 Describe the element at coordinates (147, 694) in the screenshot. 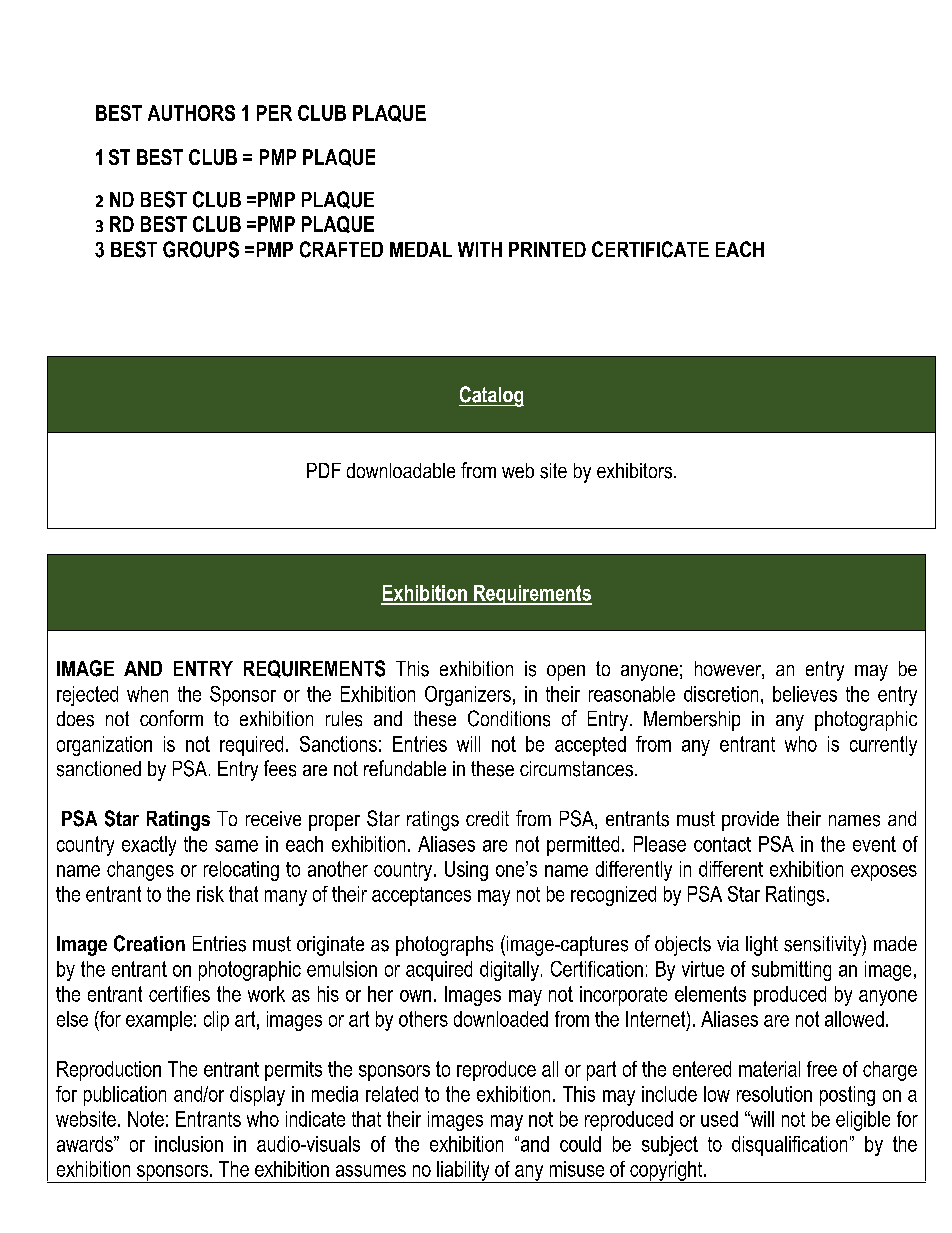

I see `when` at that location.
